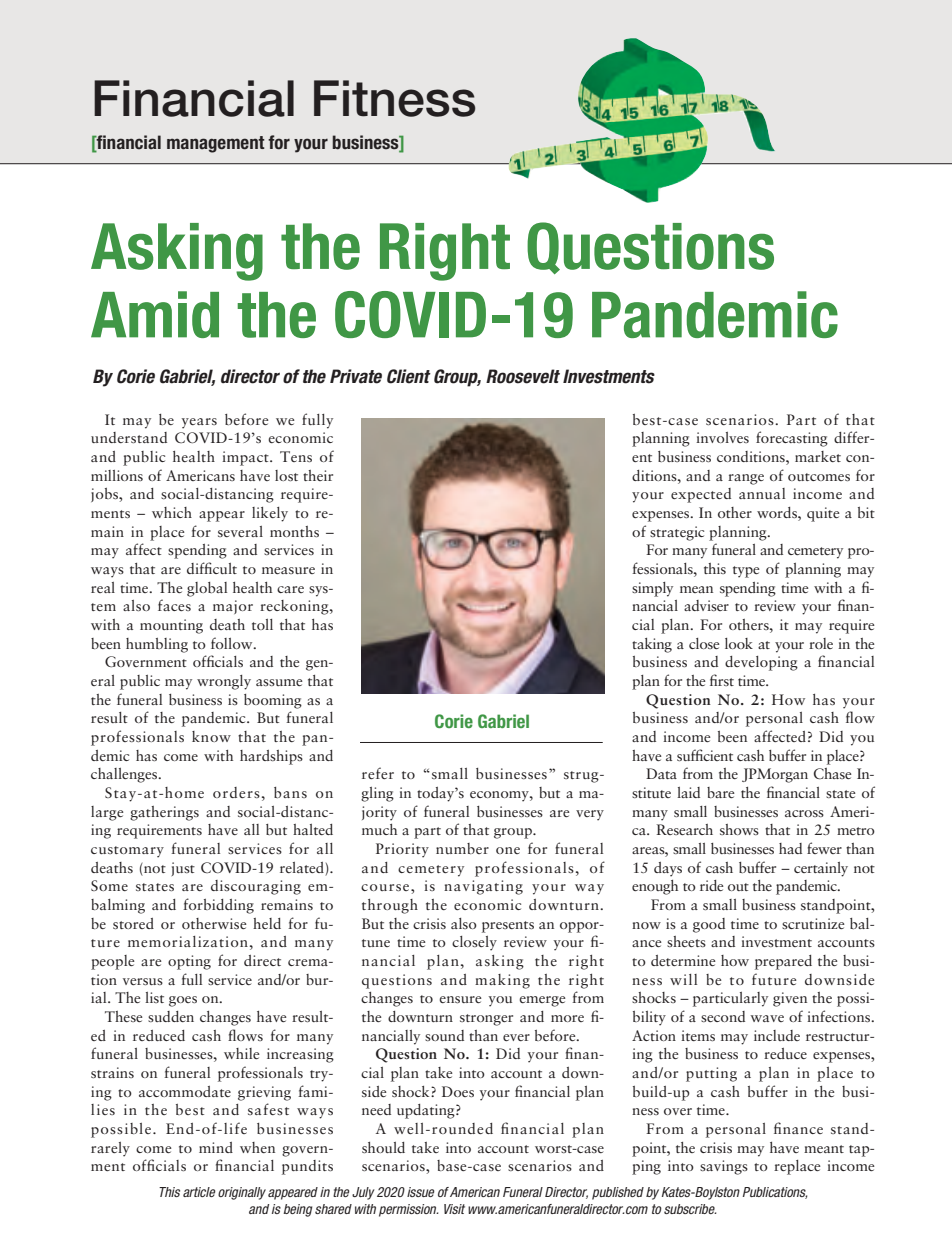  I want to click on article, so click(199, 1192).
